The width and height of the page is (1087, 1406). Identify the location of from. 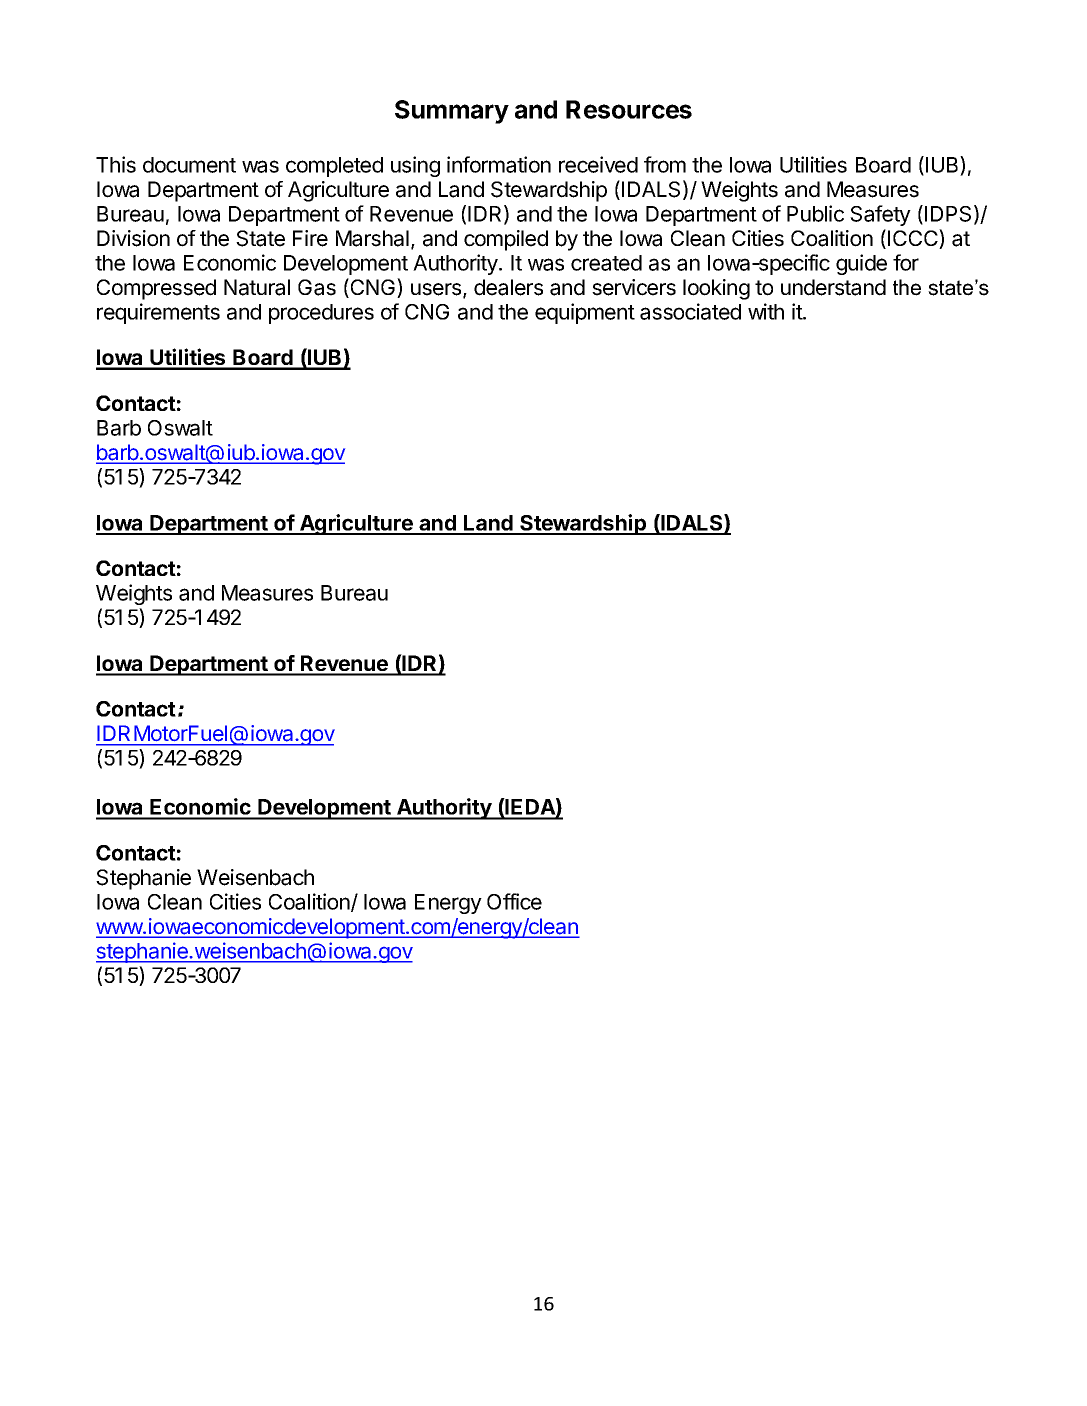
(665, 164).
